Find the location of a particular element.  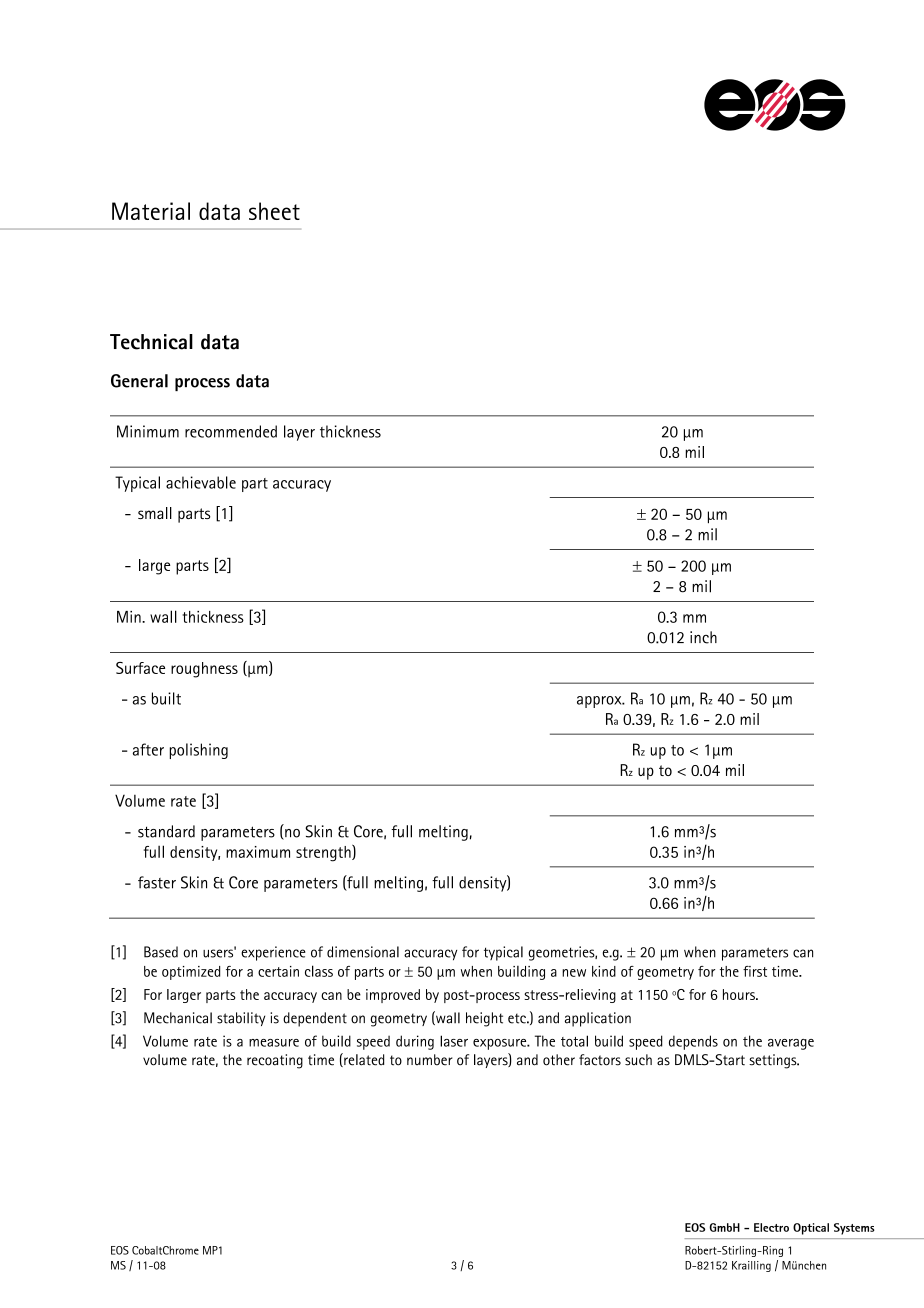

measure is located at coordinates (274, 1043).
